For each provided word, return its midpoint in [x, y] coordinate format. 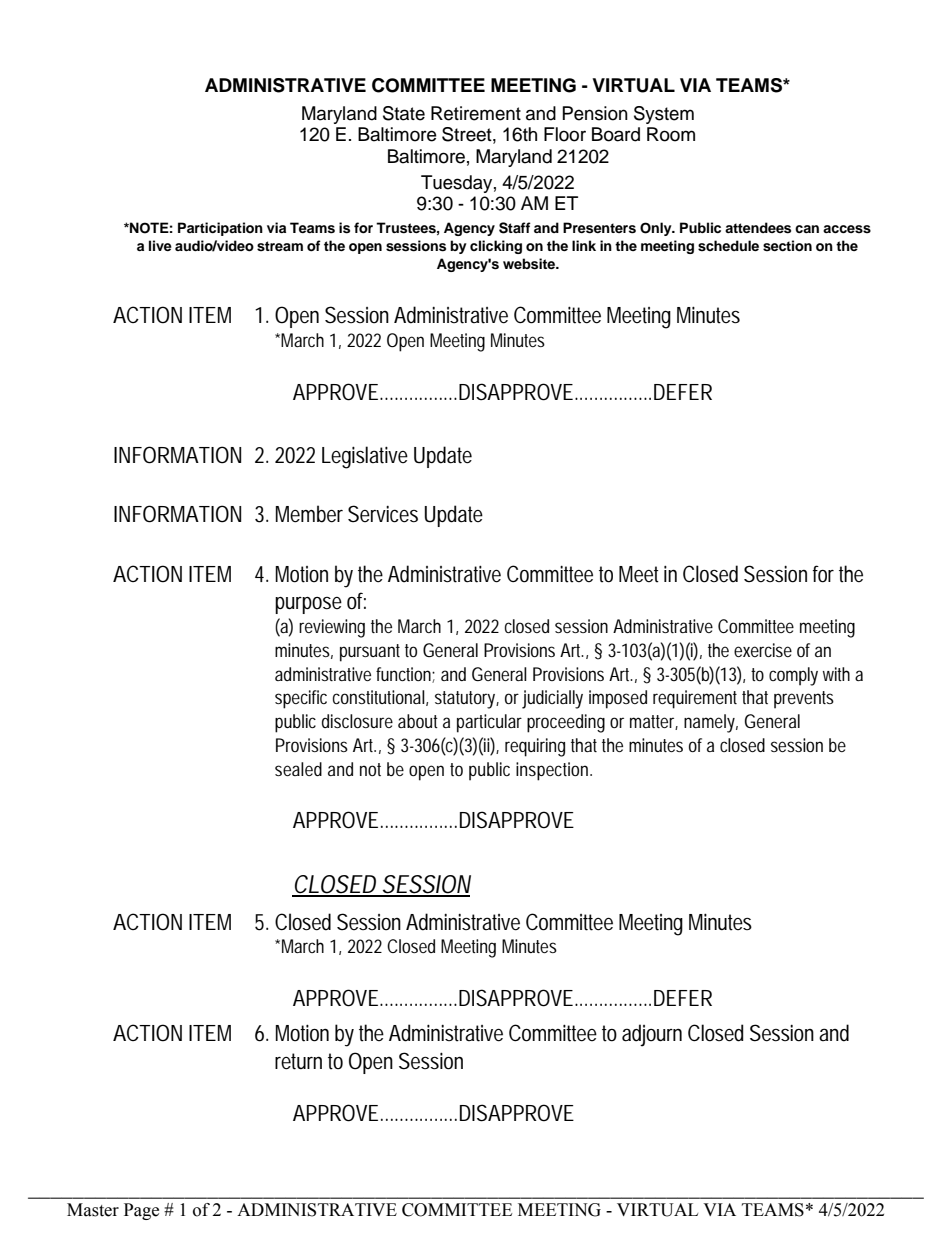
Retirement [476, 113]
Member [309, 514]
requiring [535, 747]
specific [301, 699]
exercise [763, 650]
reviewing [332, 628]
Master [93, 1210]
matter [653, 722]
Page [141, 1211]
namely [709, 723]
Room [671, 134]
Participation [220, 229]
